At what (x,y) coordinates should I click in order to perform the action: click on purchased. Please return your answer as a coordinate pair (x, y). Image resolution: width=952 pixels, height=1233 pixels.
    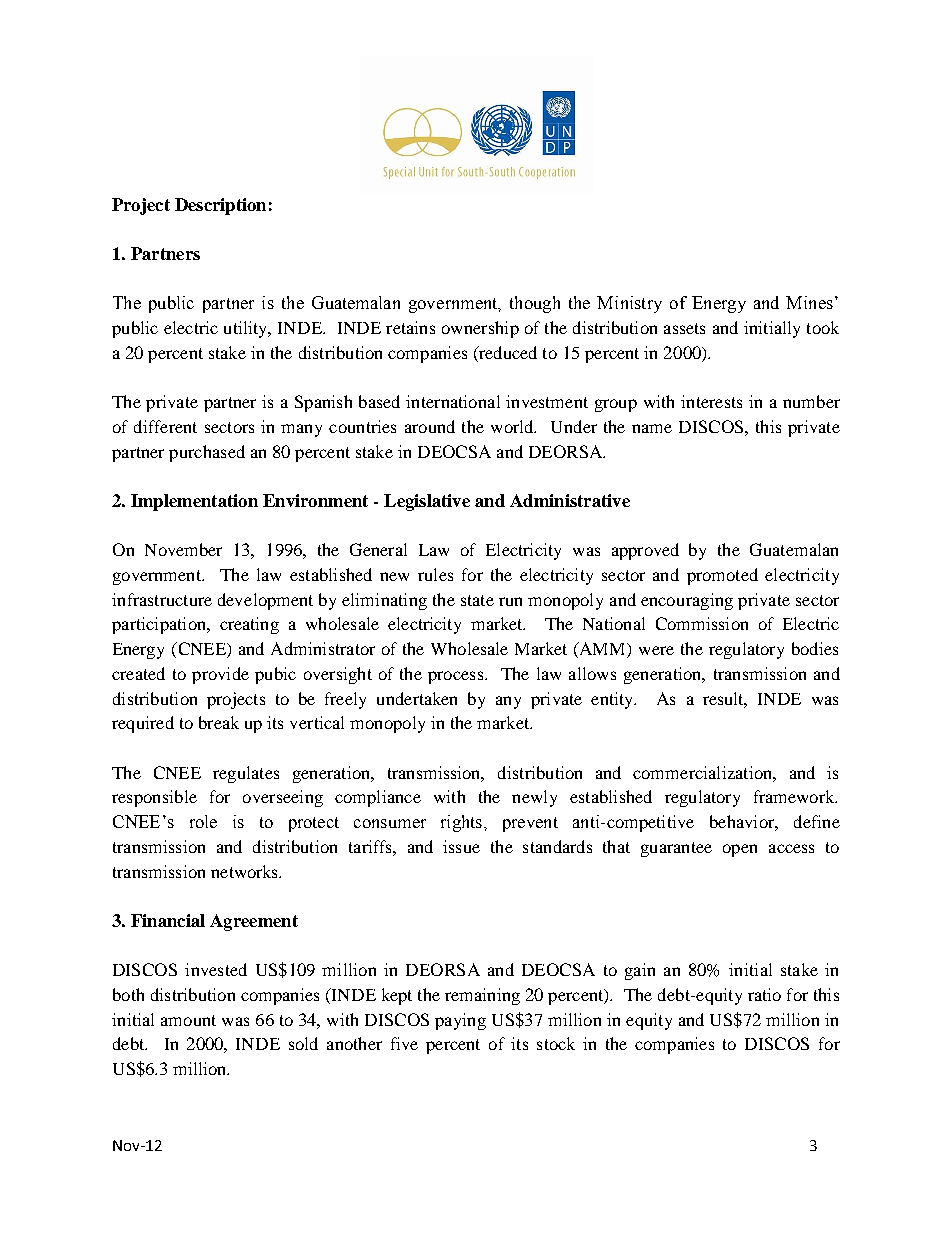
    Looking at the image, I should click on (207, 453).
